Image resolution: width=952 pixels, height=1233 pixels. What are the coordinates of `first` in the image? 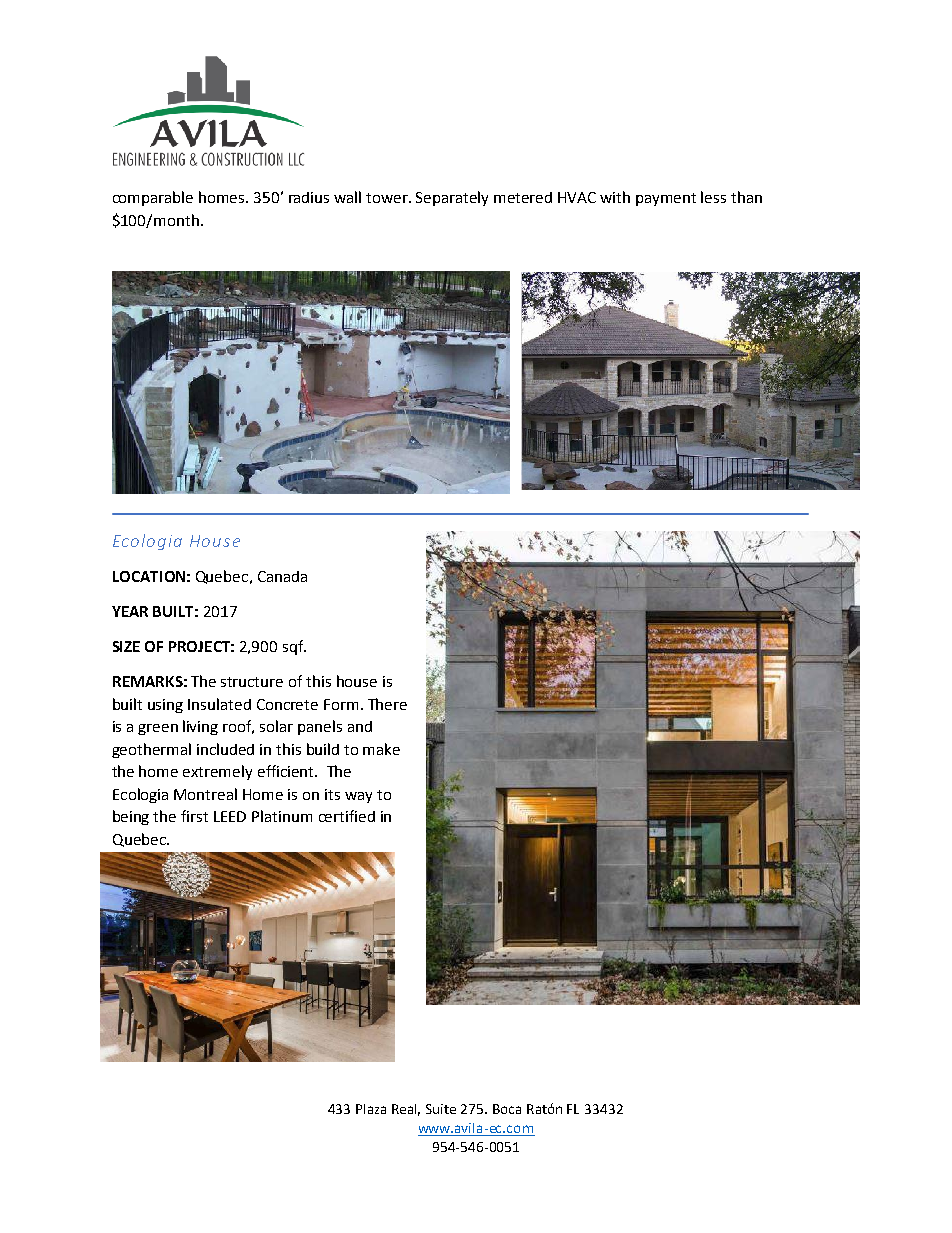 It's located at (194, 816).
